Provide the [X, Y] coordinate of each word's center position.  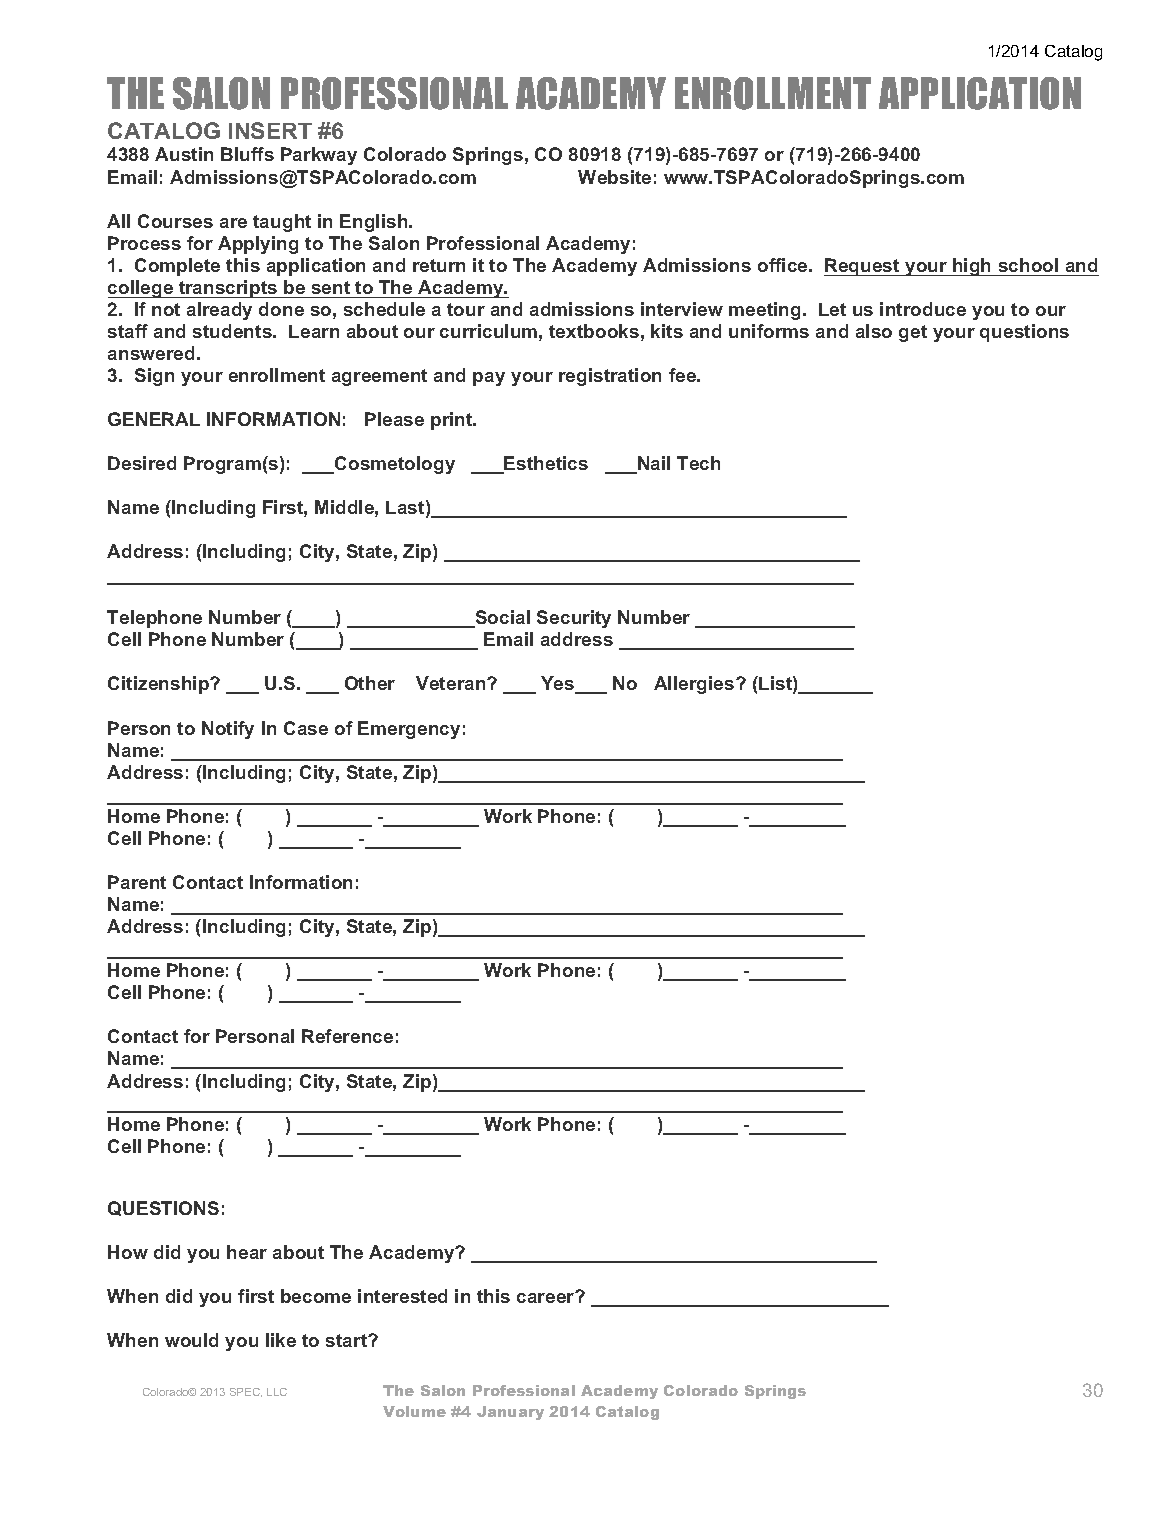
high [972, 267]
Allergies [694, 685]
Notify [228, 730]
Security [574, 619]
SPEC [246, 1392]
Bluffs [247, 154]
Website [614, 177]
